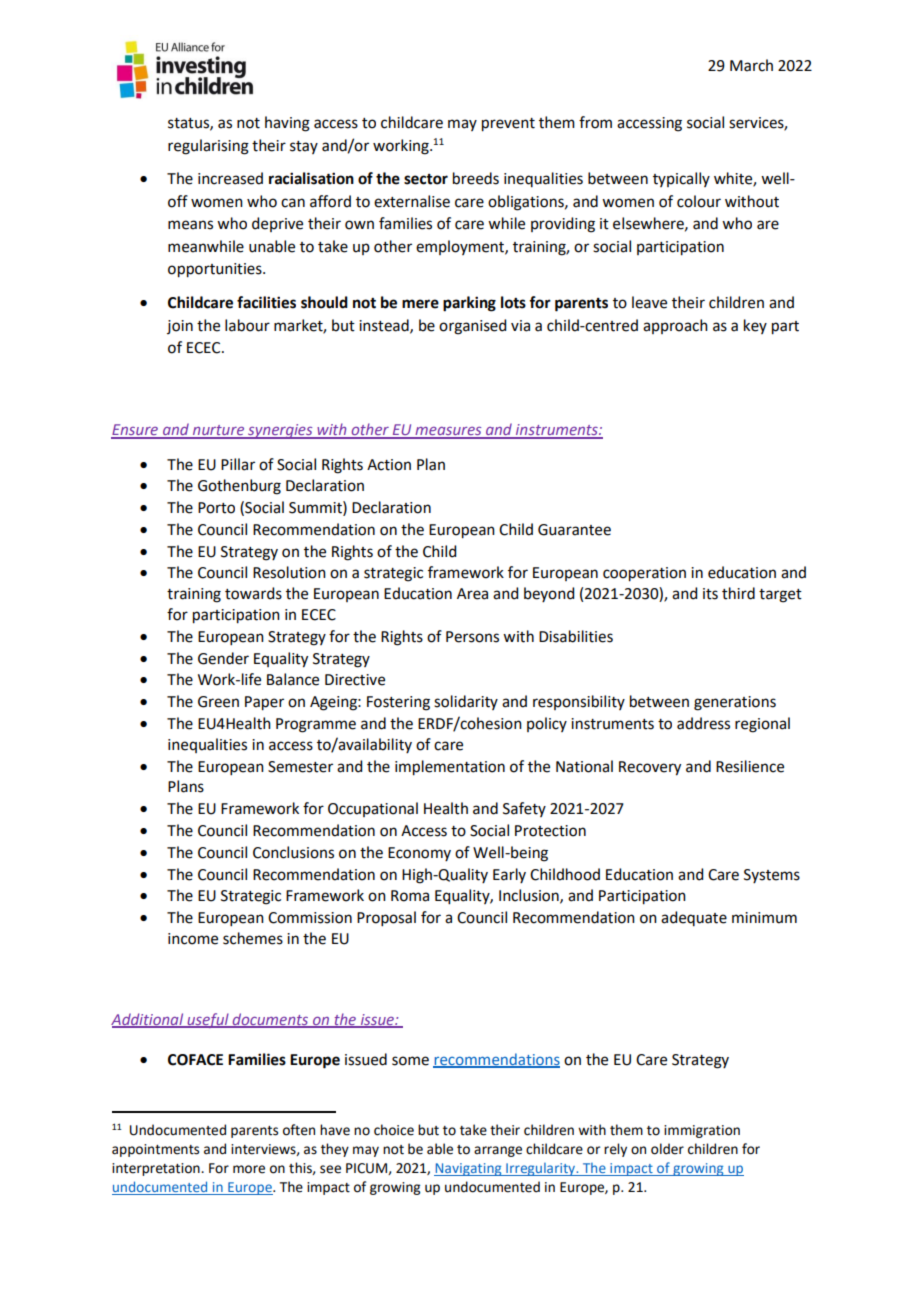 The height and width of the page is (1308, 924). Describe the element at coordinates (675, 326) in the page. I see `approach` at that location.
